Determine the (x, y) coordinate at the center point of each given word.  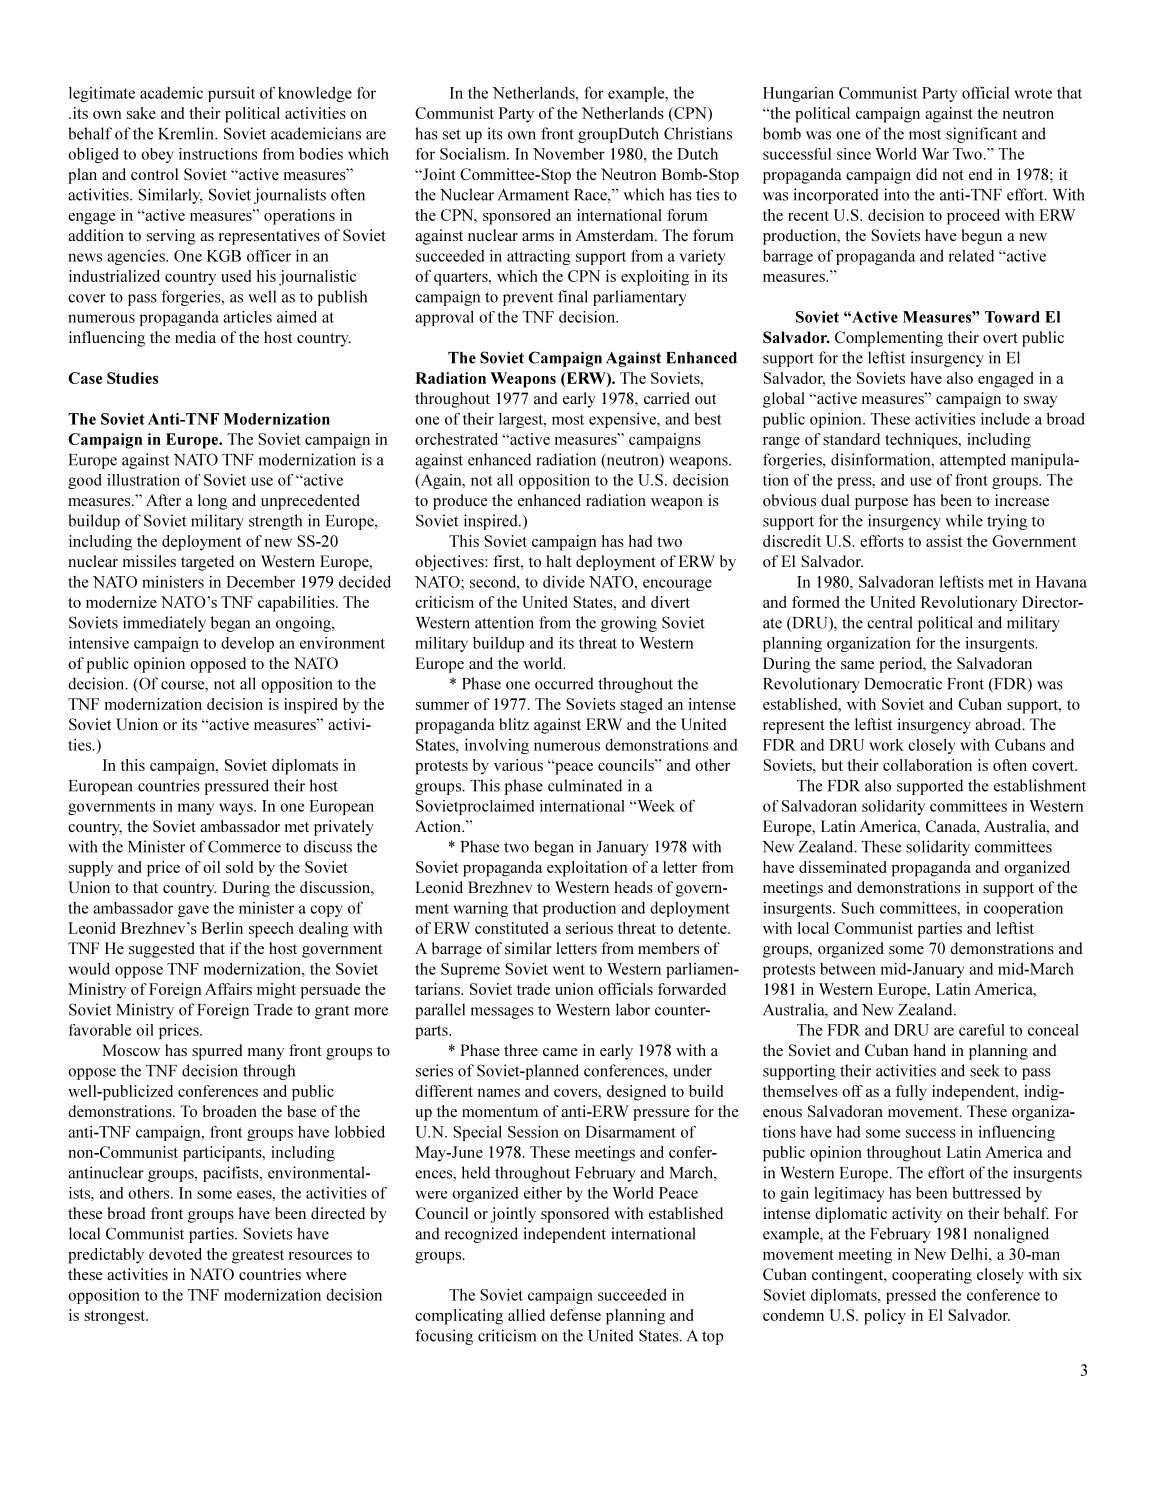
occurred (564, 683)
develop (247, 644)
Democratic (903, 683)
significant (981, 135)
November (569, 154)
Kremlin (187, 133)
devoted (175, 1254)
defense (575, 1315)
